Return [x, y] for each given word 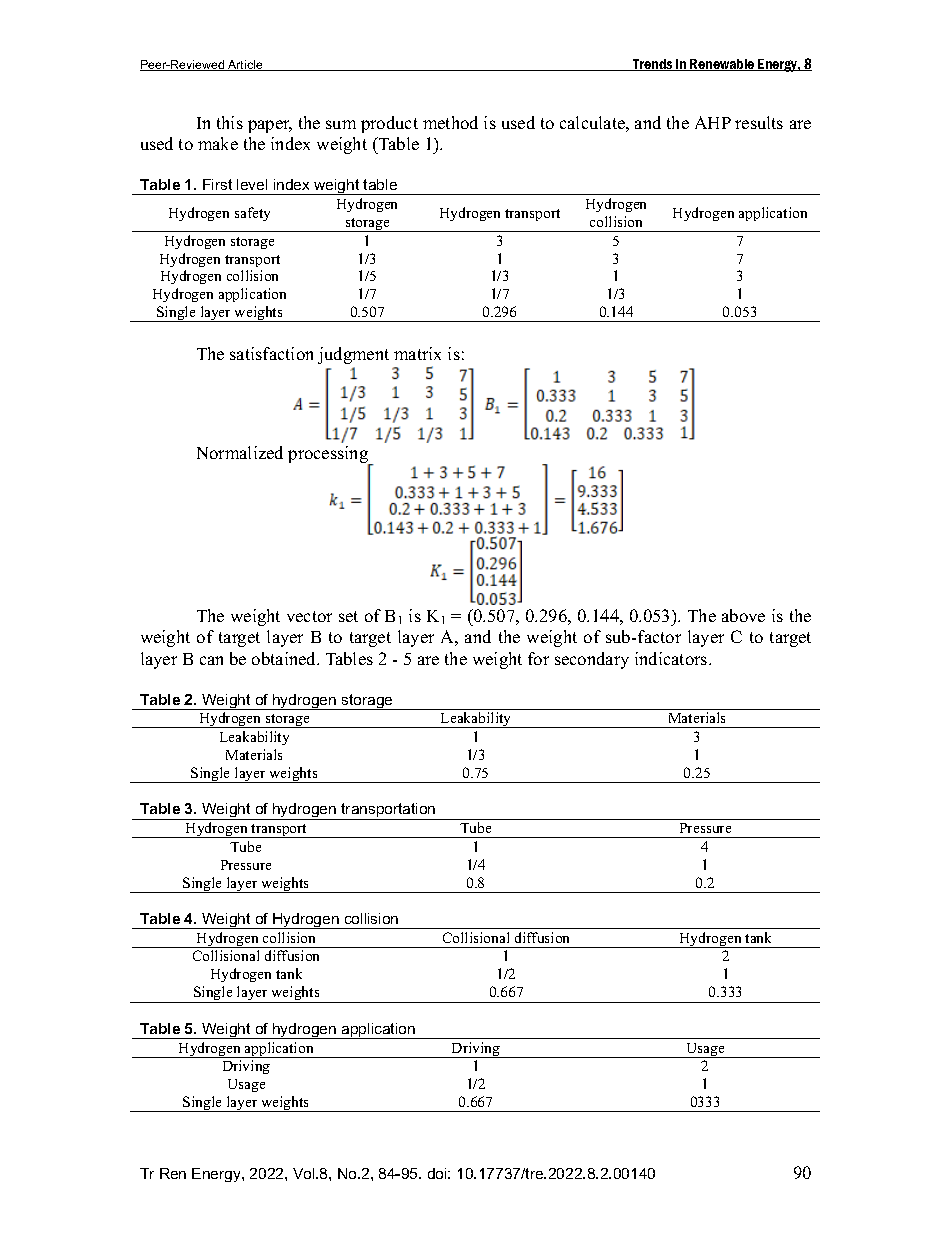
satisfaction [271, 353]
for [538, 658]
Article [245, 65]
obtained [285, 658]
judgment [353, 355]
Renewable [722, 65]
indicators [672, 658]
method [450, 122]
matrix [417, 353]
